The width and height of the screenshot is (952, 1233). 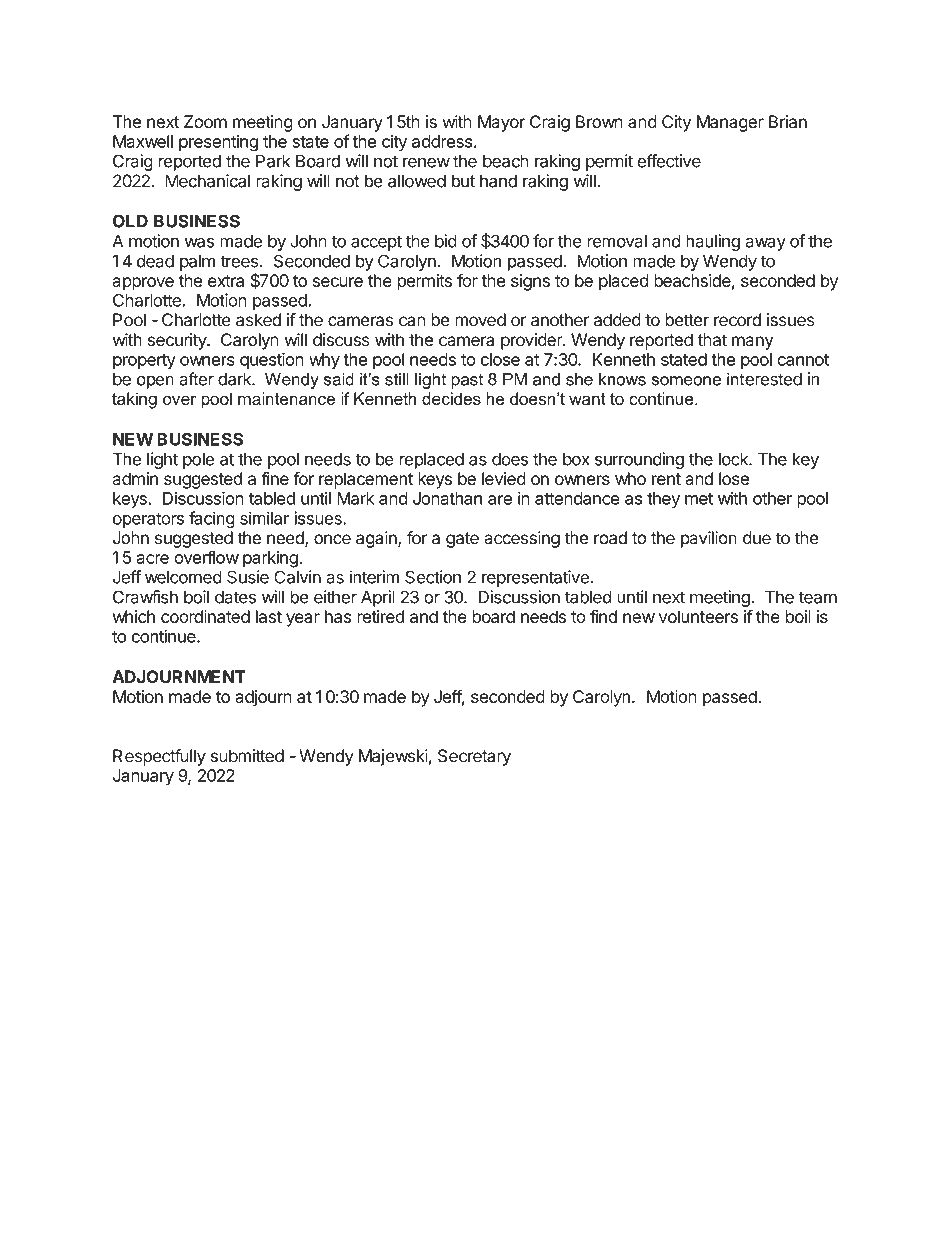 I want to click on due, so click(x=757, y=538).
